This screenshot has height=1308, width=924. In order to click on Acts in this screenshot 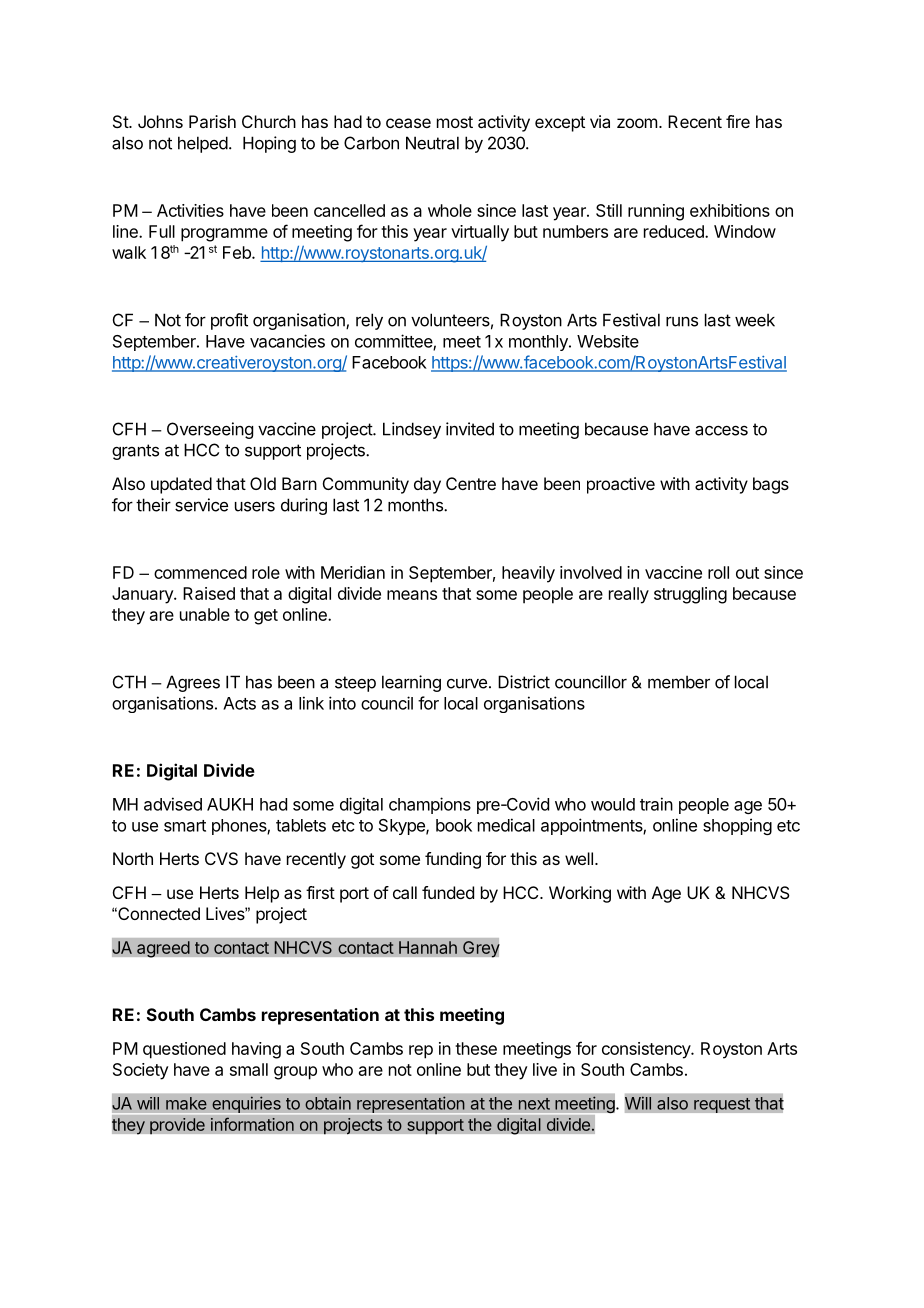, I will do `click(239, 703)`.
